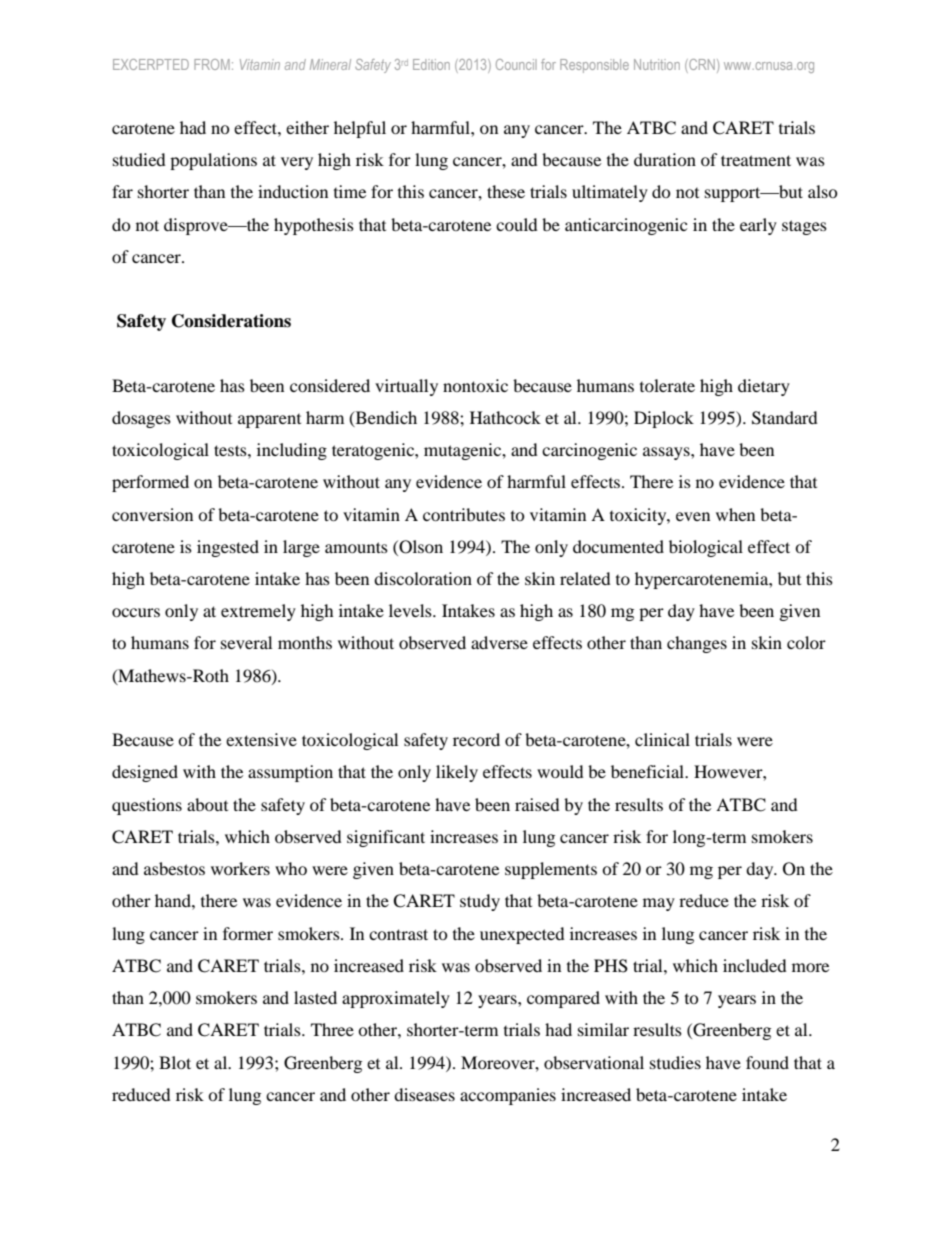 This document has width=952, height=1233. What do you see at coordinates (662, 739) in the document?
I see `clinical` at bounding box center [662, 739].
